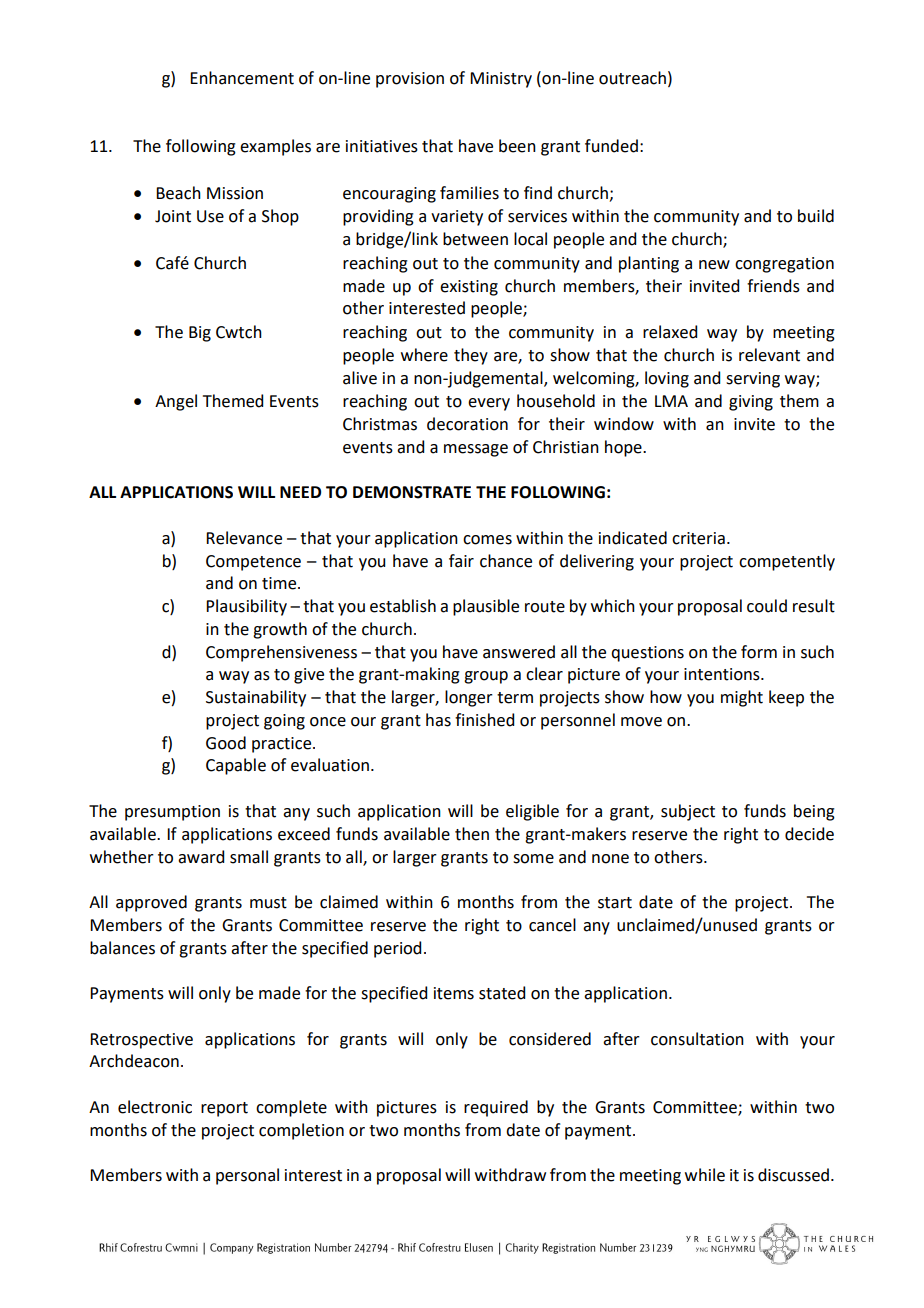 Image resolution: width=924 pixels, height=1308 pixels. I want to click on award, so click(201, 857).
